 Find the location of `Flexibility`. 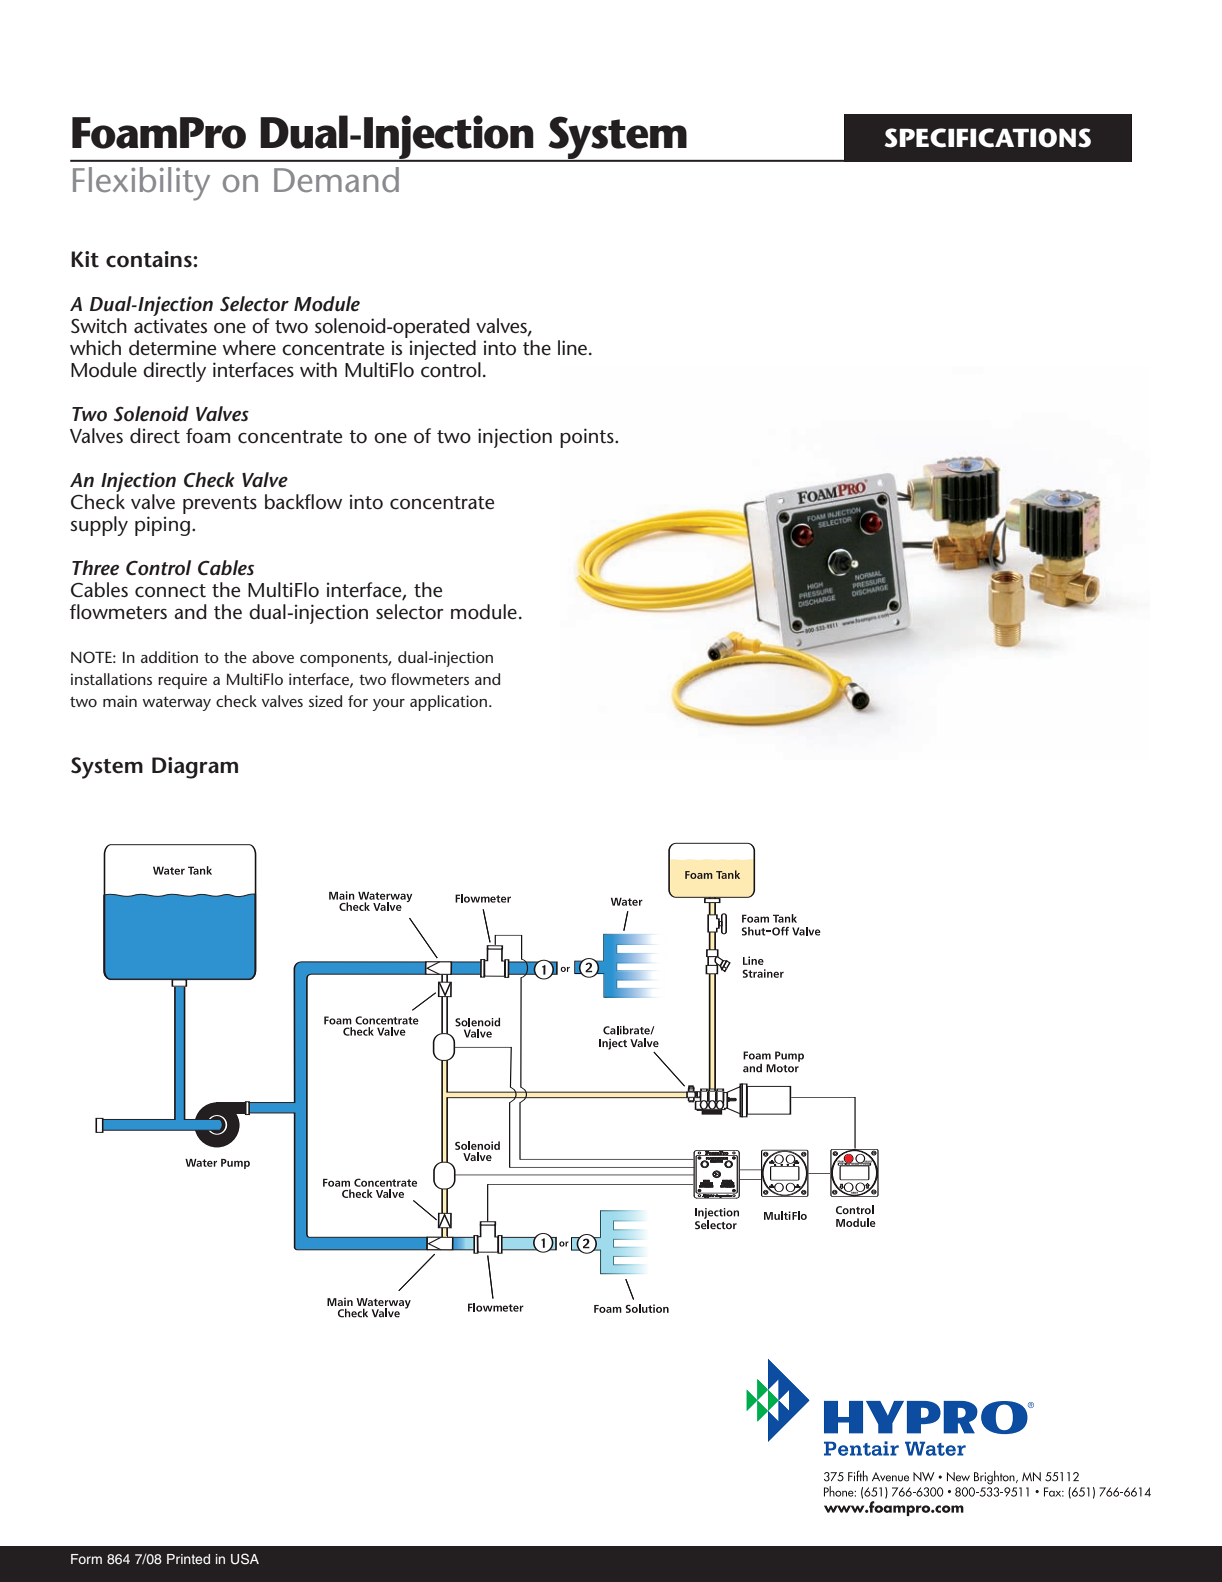

Flexibility is located at coordinates (141, 184).
